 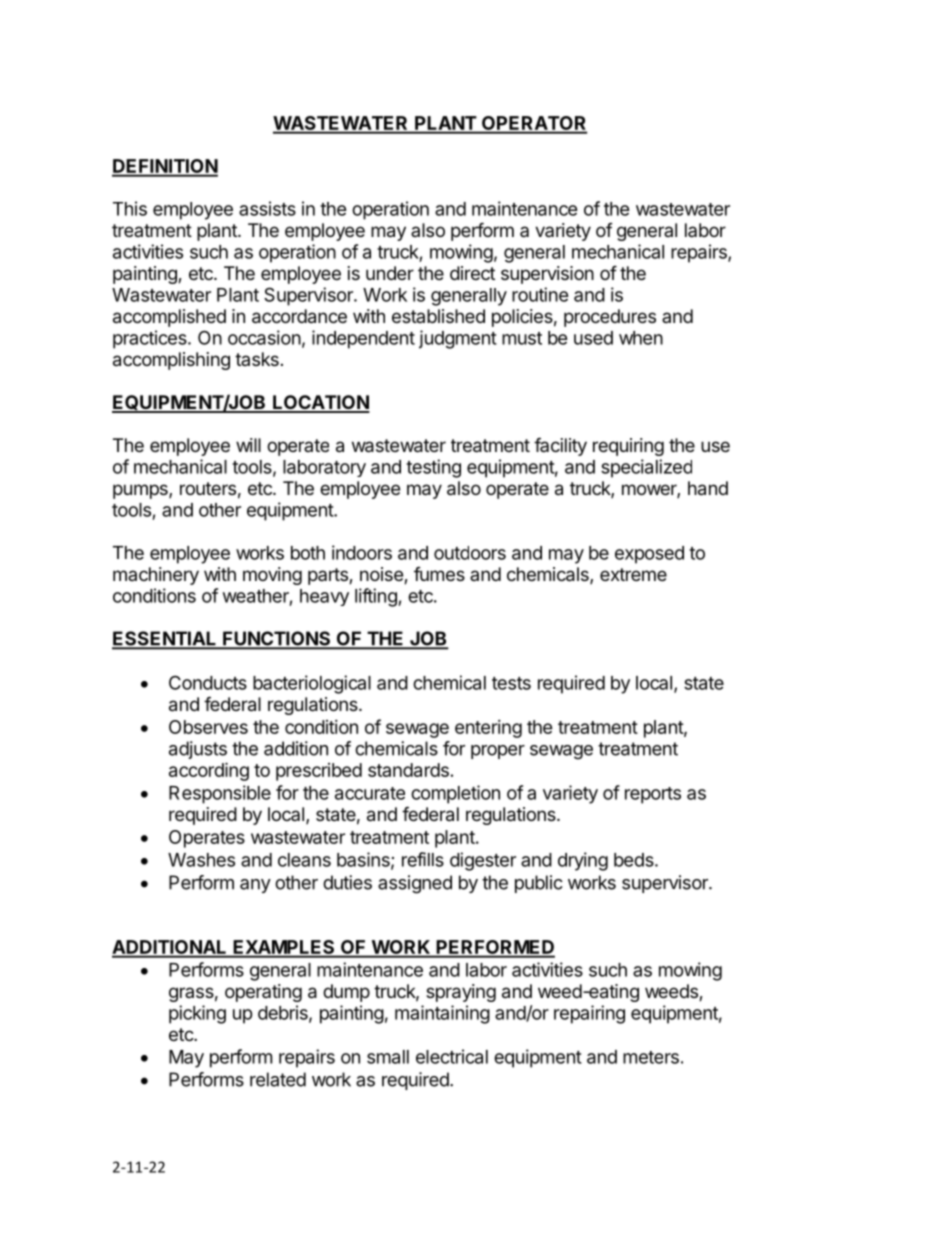 I want to click on Conducts, so click(x=208, y=682).
